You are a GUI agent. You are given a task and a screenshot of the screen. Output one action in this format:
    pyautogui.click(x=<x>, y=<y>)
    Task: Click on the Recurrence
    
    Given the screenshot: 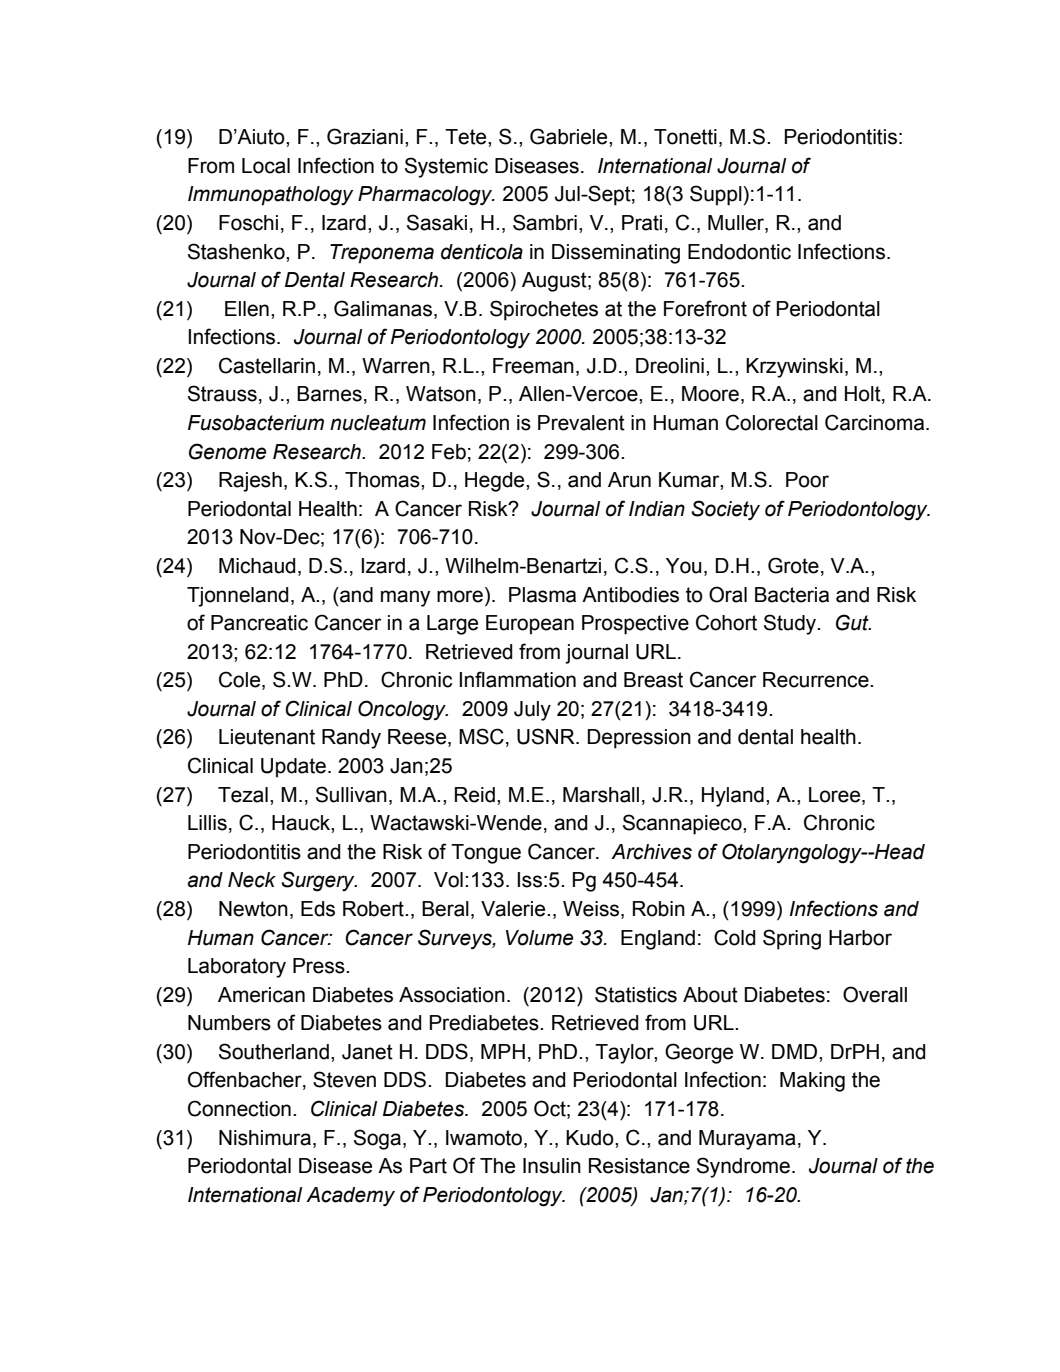 What is the action you would take?
    pyautogui.click(x=817, y=680)
